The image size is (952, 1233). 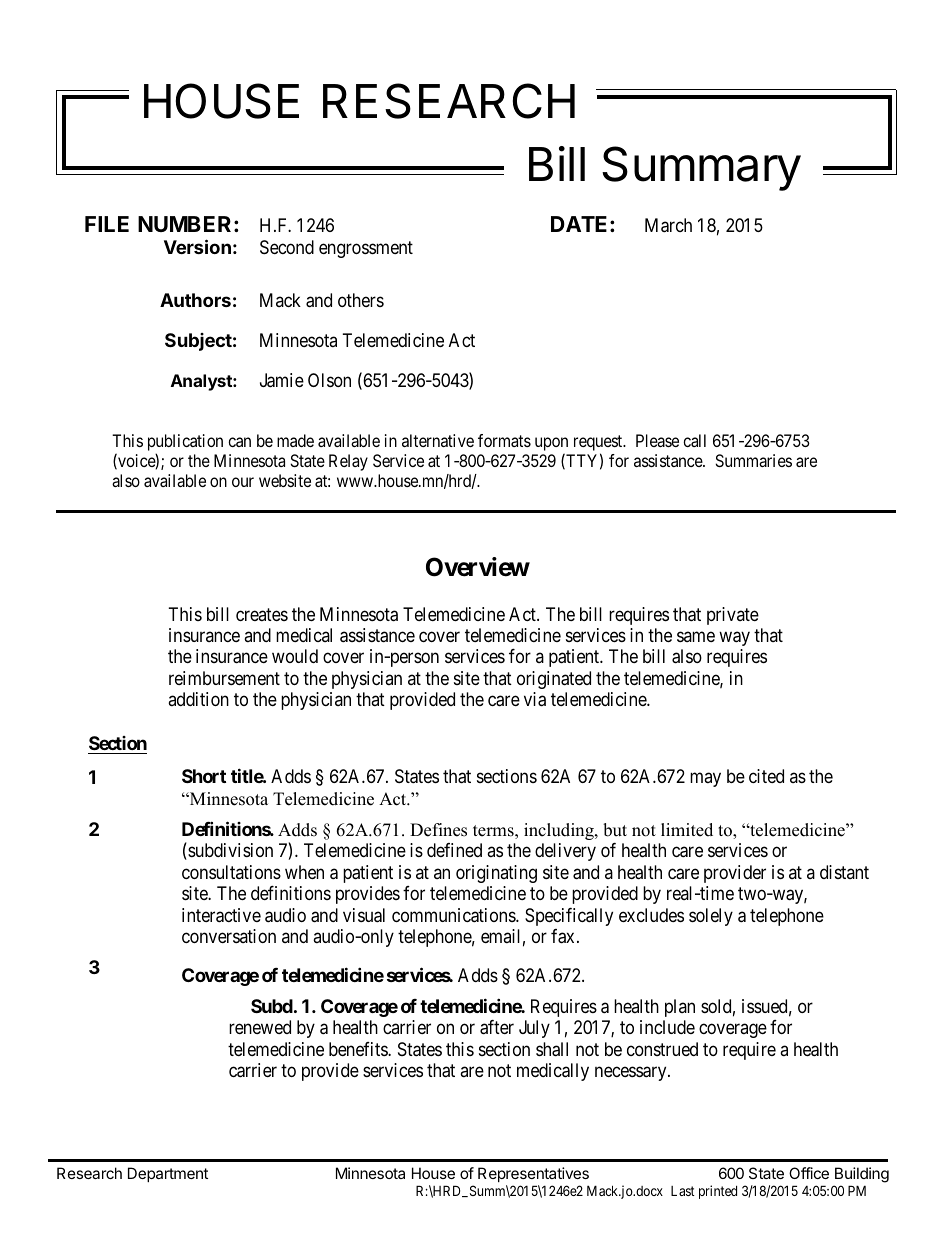 What do you see at coordinates (197, 246) in the image?
I see `Version` at bounding box center [197, 246].
